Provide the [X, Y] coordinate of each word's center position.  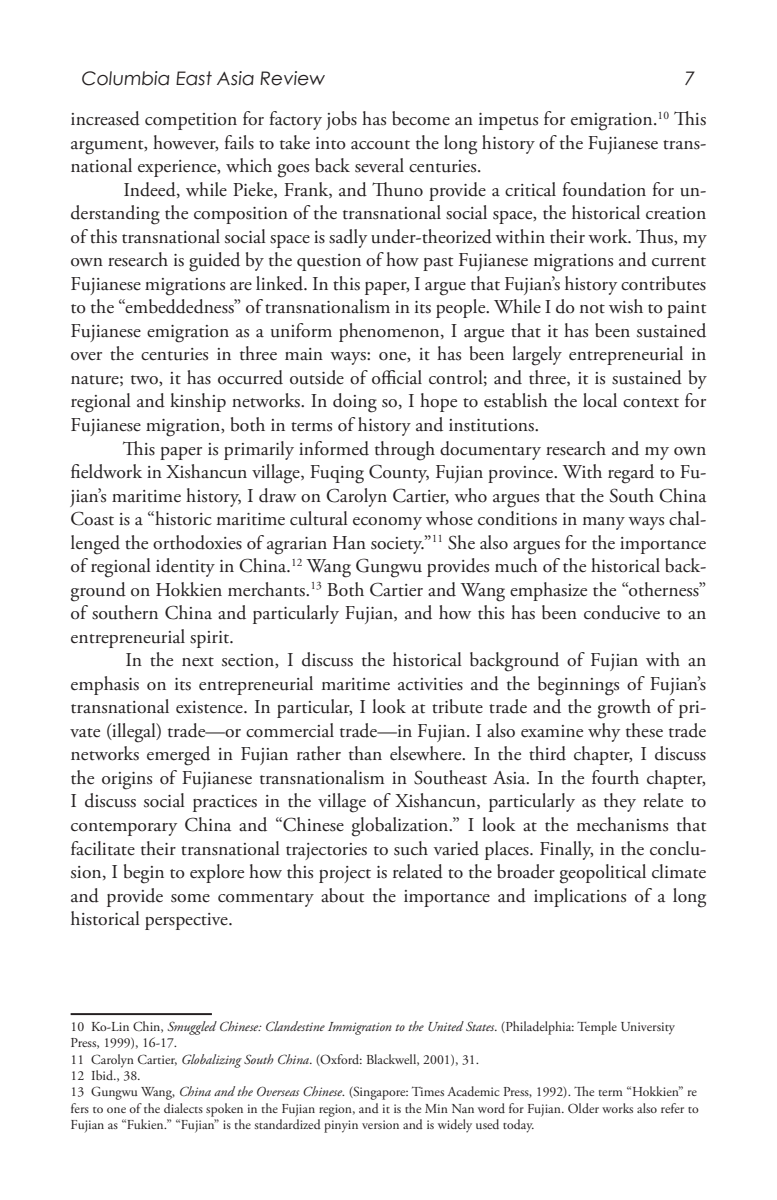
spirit [211, 639]
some [190, 898]
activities [430, 684]
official [397, 377]
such [411, 848]
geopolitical [603, 874]
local [600, 400]
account [380, 145]
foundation [604, 189]
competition [191, 121]
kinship [198, 402]
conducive [622, 612]
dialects [183, 1108]
